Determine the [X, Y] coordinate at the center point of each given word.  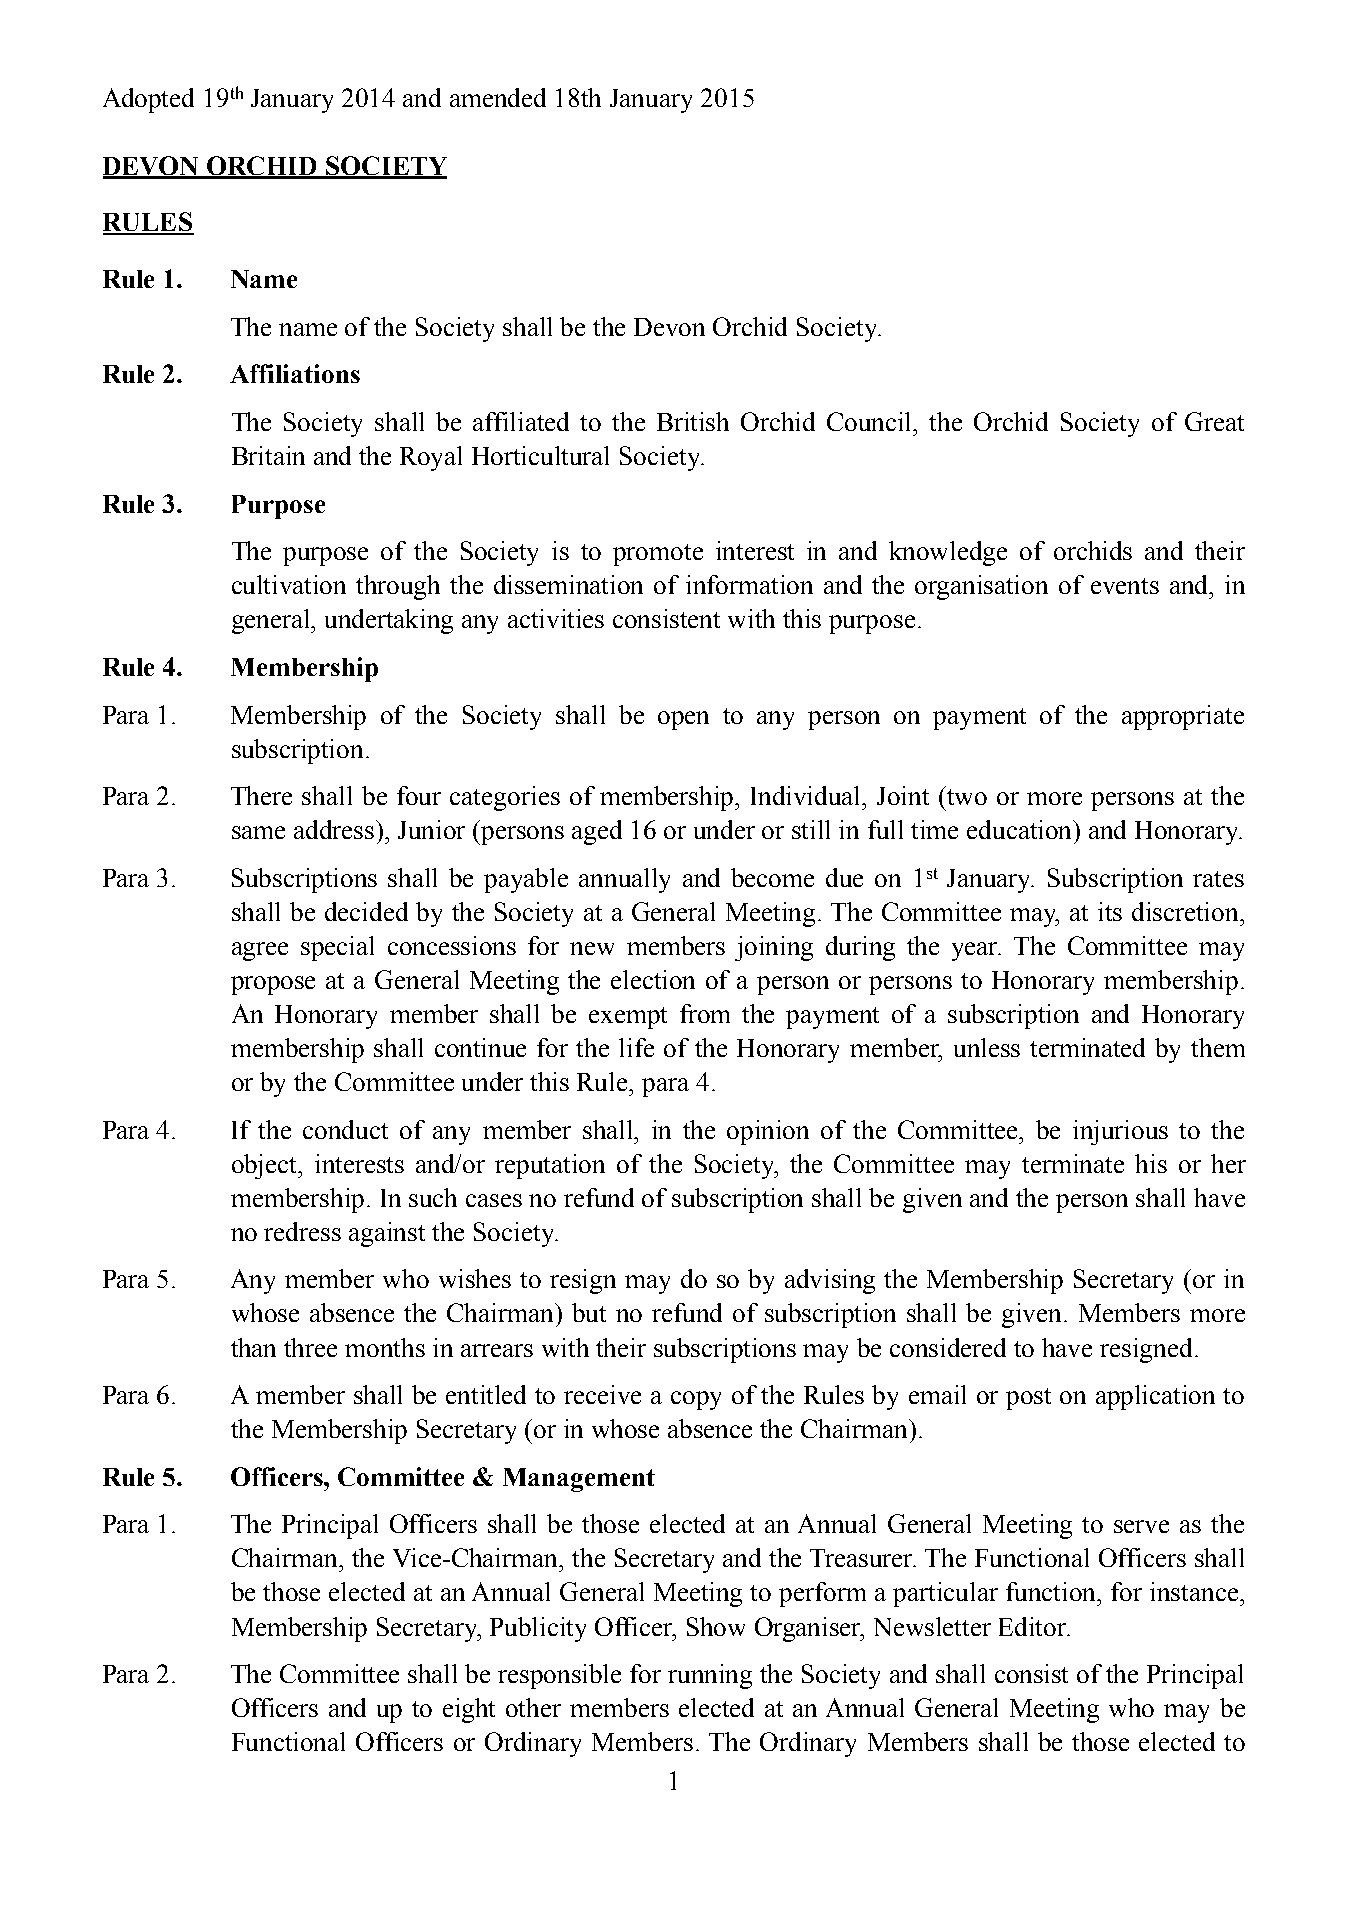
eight [469, 1710]
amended [498, 97]
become [772, 877]
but [589, 1312]
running [710, 1676]
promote [658, 555]
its [1110, 911]
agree [260, 951]
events [1125, 586]
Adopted [148, 100]
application [1155, 1397]
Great [1214, 421]
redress [302, 1231]
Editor [1034, 1626]
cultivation [289, 584]
